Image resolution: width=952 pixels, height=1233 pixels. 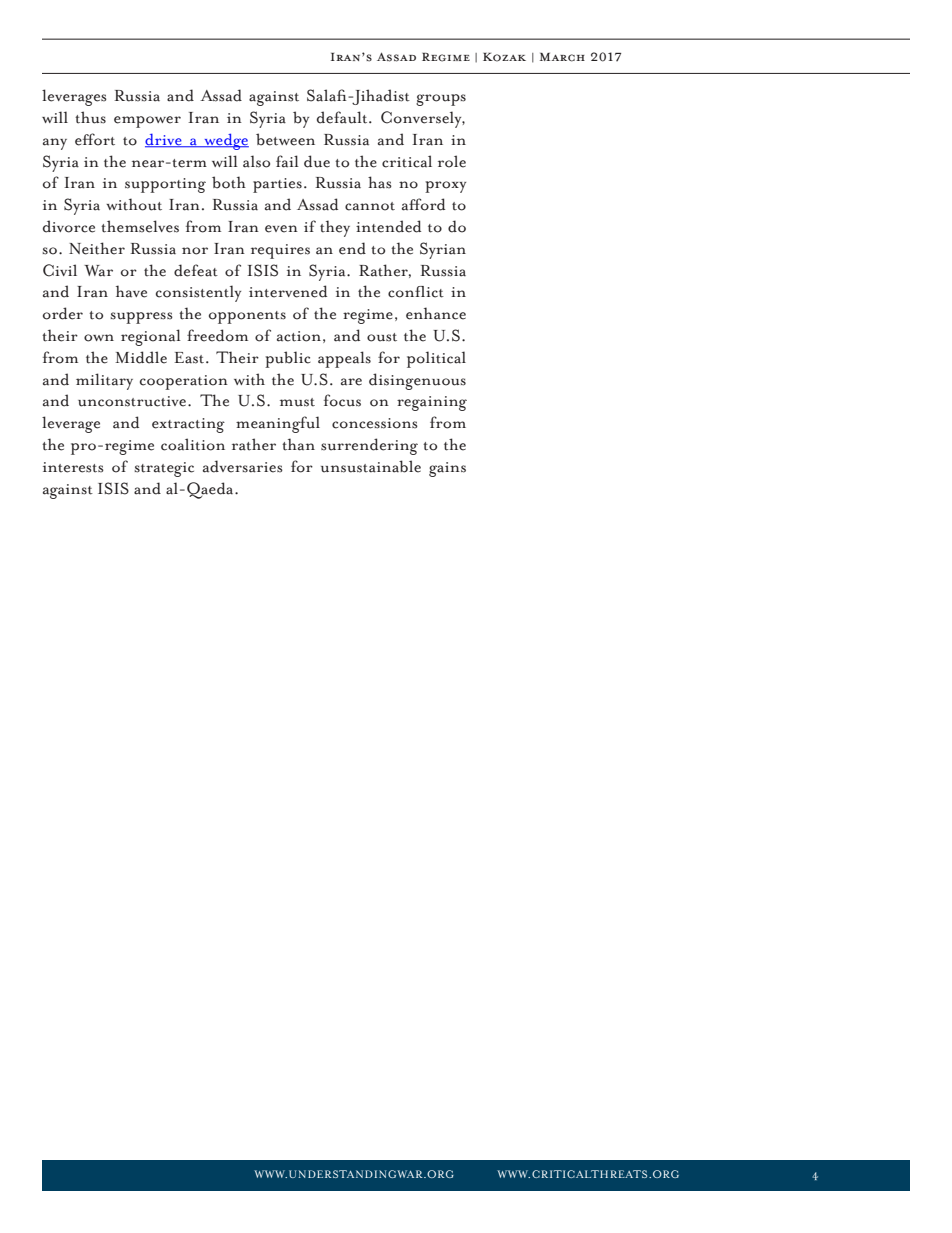 I want to click on thus, so click(x=90, y=117).
